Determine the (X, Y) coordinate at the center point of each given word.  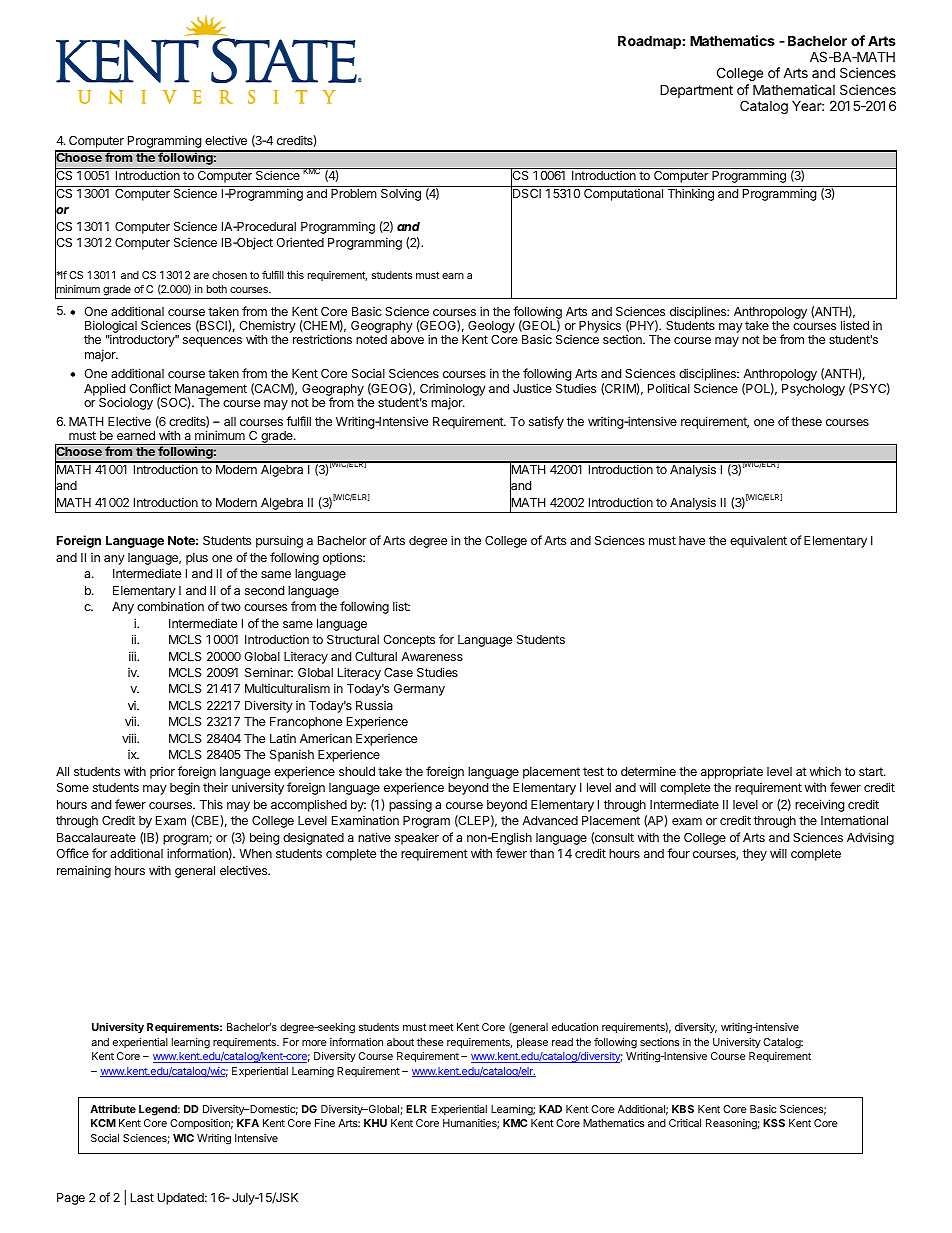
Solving (401, 195)
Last (142, 1197)
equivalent (758, 542)
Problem (354, 193)
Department (696, 91)
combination (170, 606)
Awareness (432, 656)
